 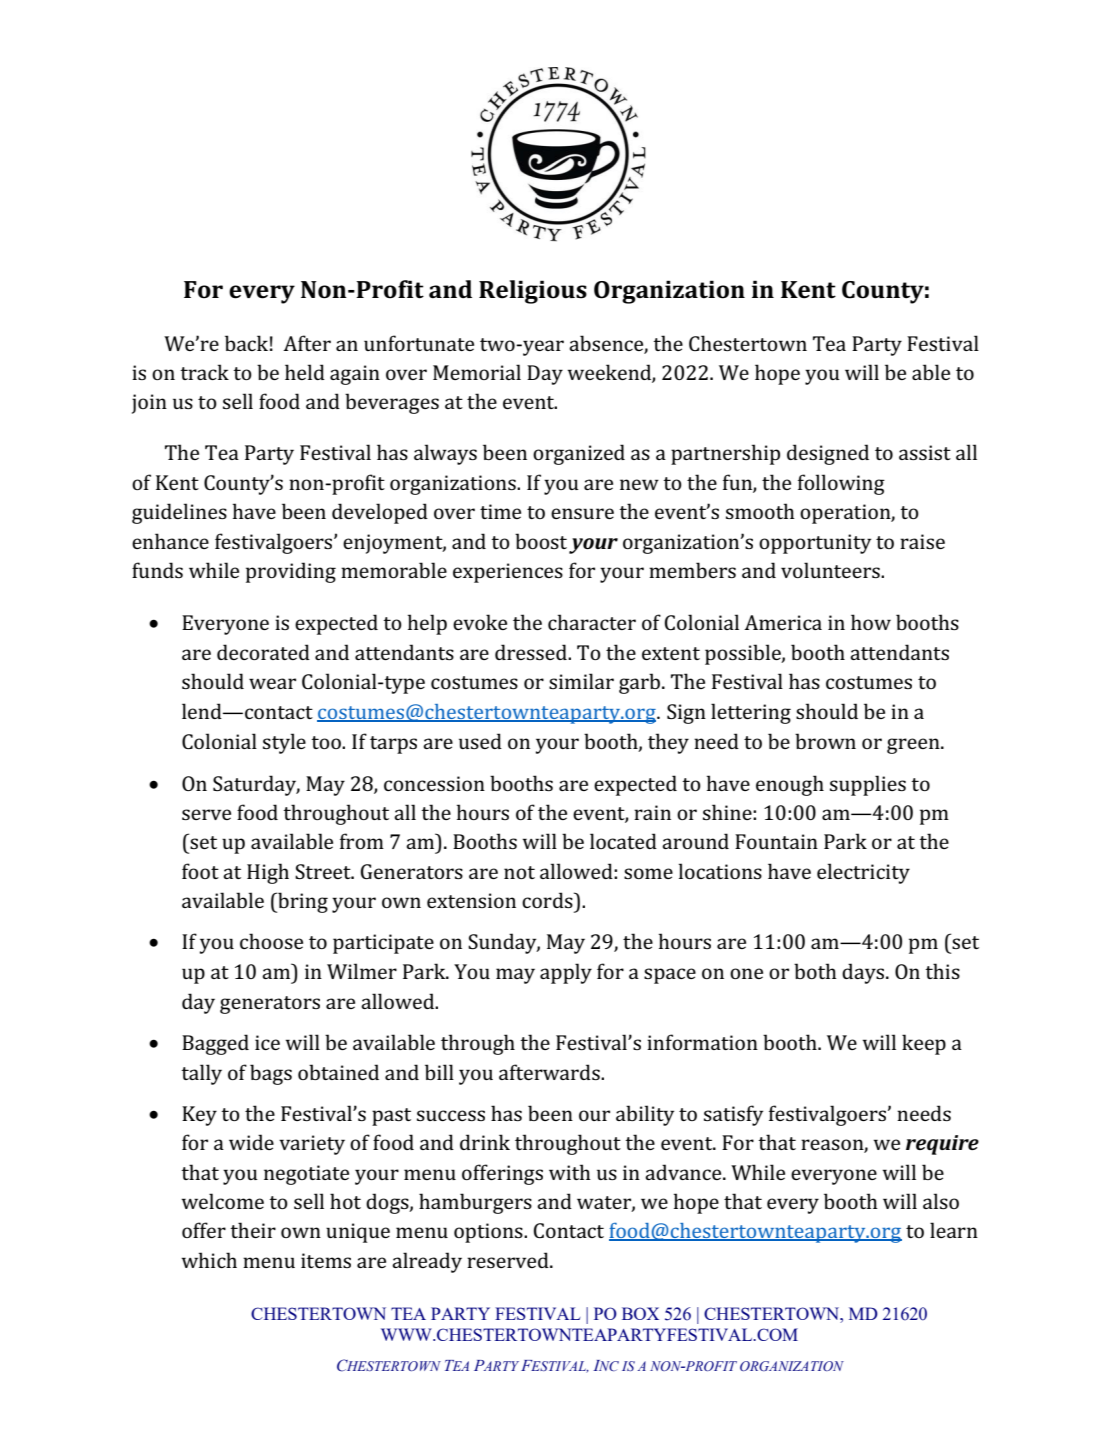 I want to click on dressed, so click(x=532, y=652).
